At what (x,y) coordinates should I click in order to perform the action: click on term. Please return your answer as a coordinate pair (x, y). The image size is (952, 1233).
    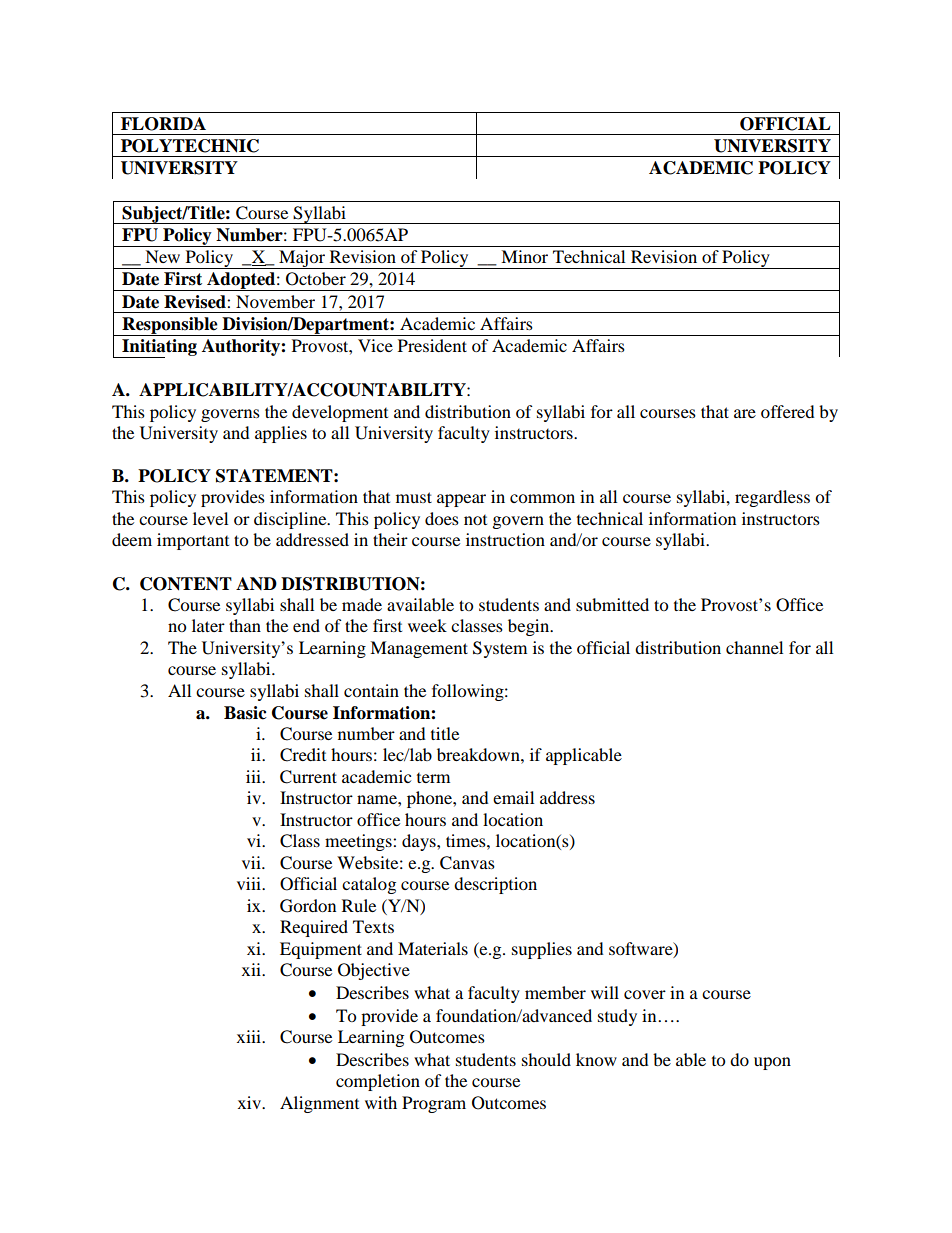
    Looking at the image, I should click on (433, 778).
